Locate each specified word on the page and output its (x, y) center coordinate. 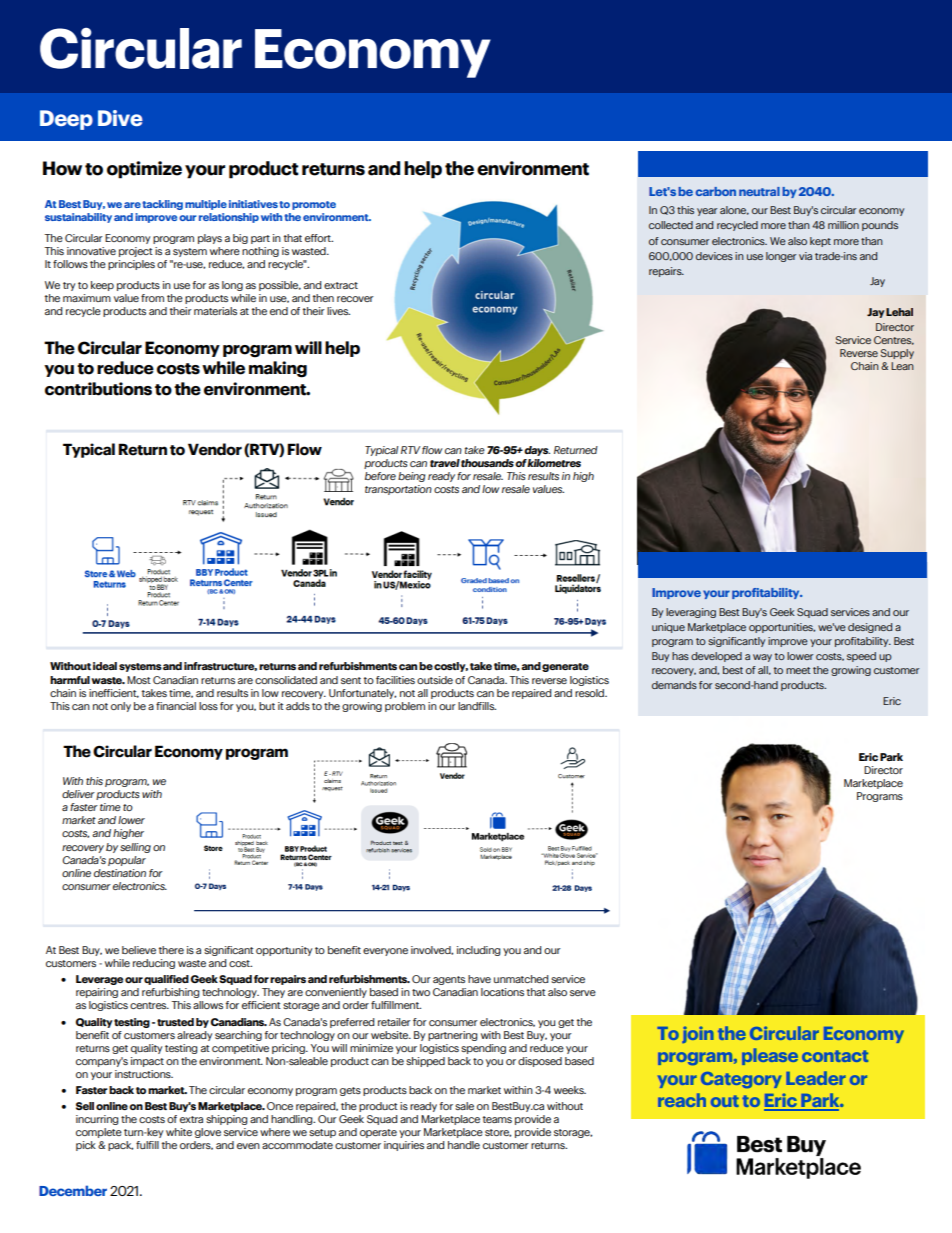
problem (405, 707)
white (179, 1132)
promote (314, 205)
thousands (487, 463)
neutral (759, 191)
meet (798, 670)
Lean (902, 366)
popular (127, 861)
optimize (144, 170)
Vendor (215, 449)
